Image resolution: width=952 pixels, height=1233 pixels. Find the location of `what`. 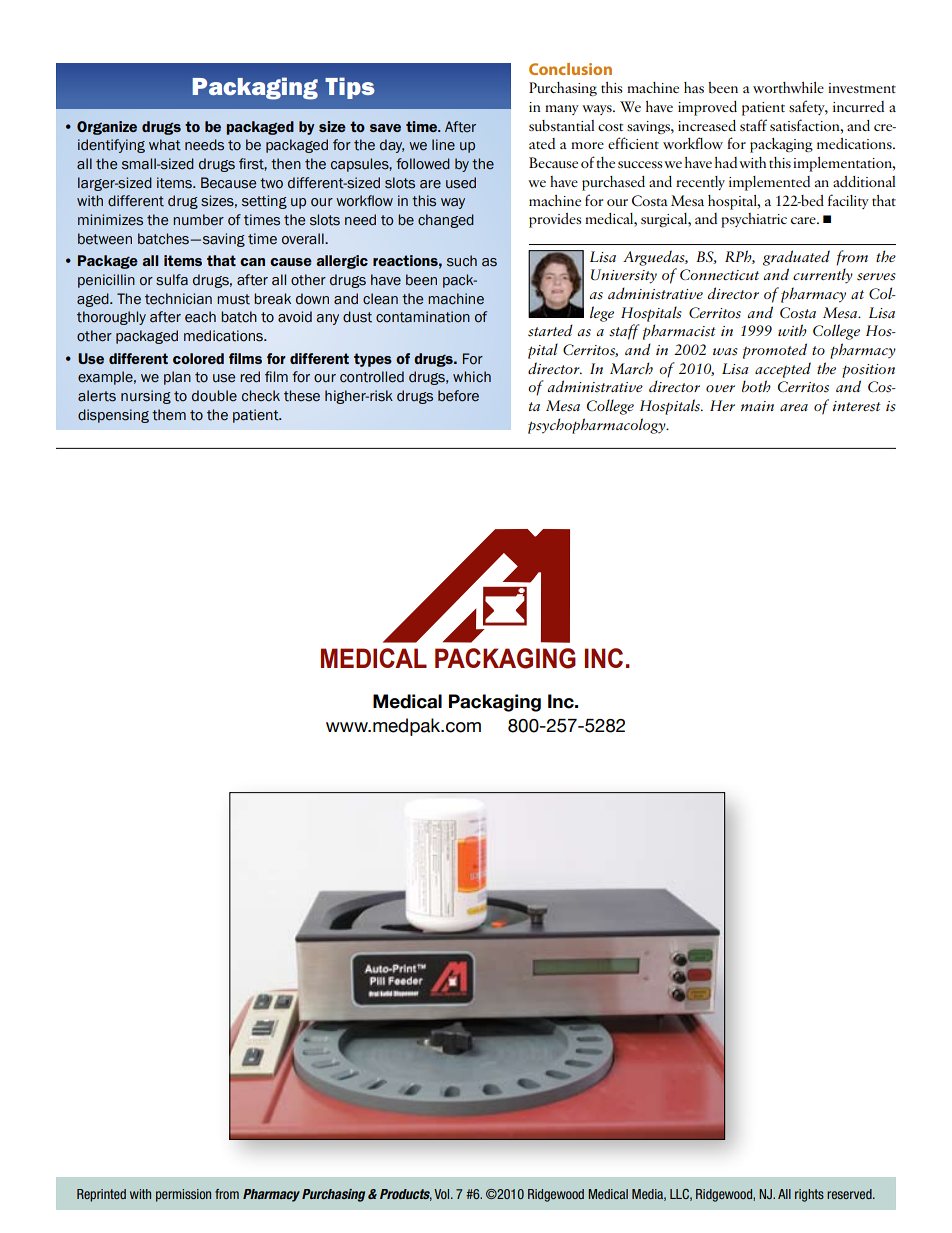

what is located at coordinates (165, 145).
